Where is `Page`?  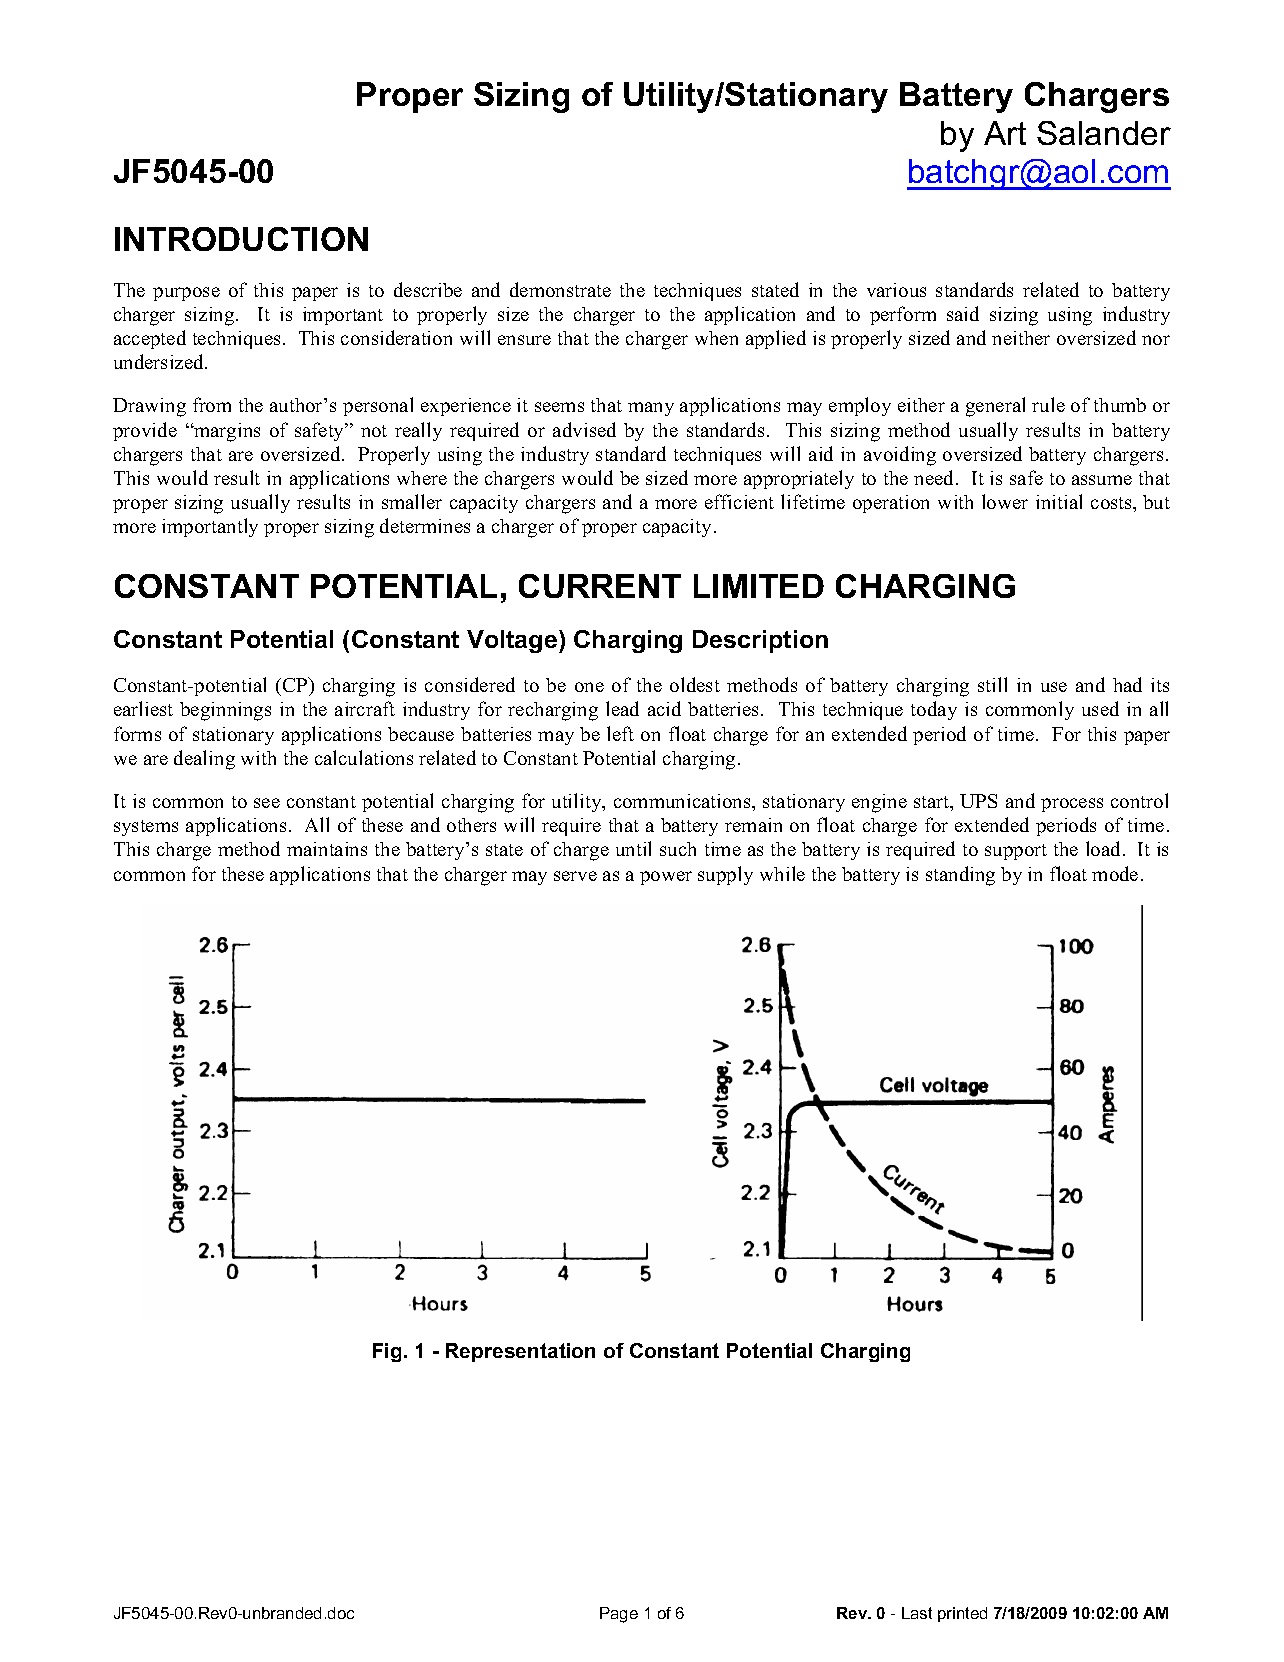
Page is located at coordinates (619, 1615).
